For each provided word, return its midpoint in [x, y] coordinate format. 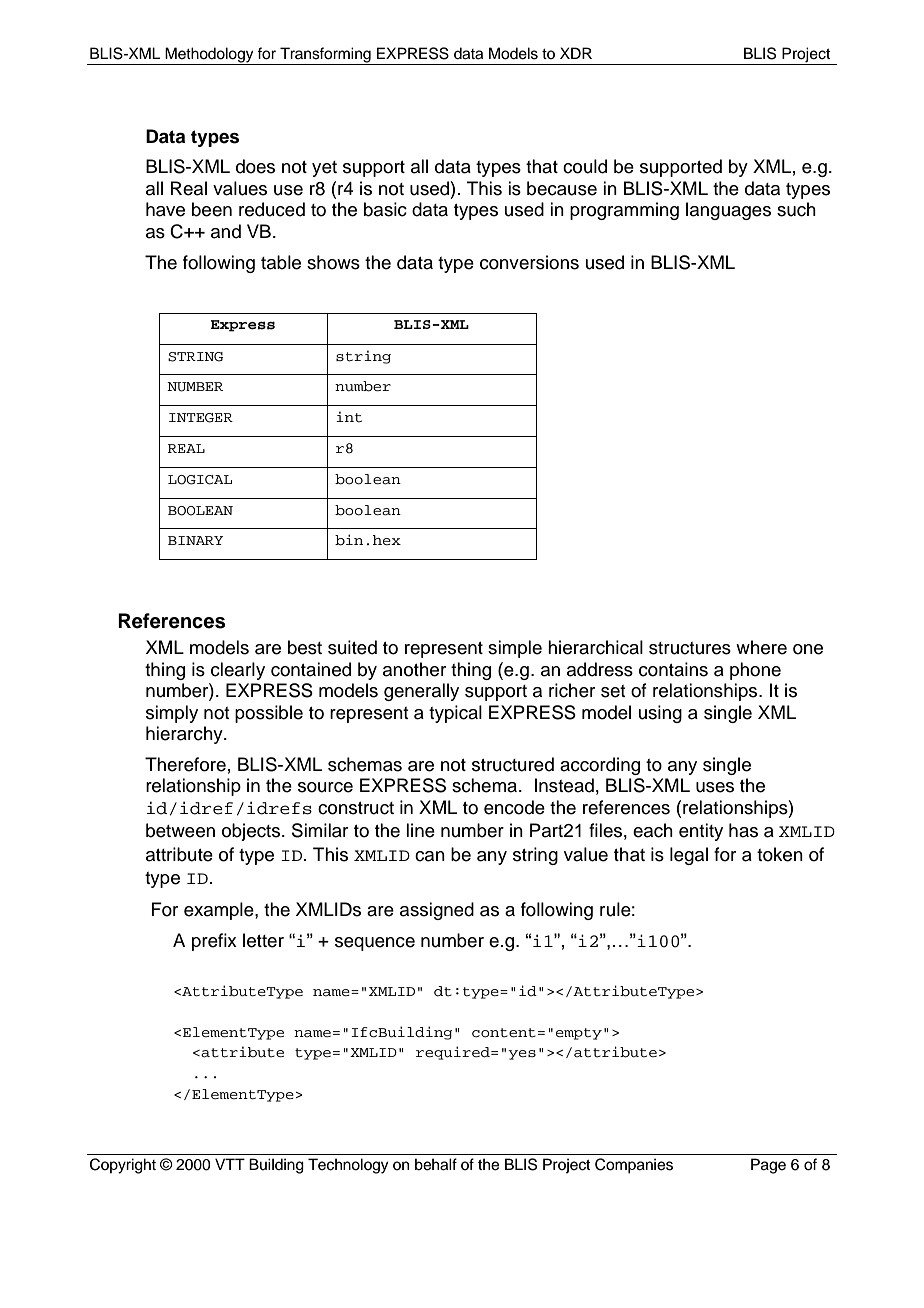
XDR [576, 53]
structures [690, 648]
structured [513, 764]
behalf [436, 1164]
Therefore [185, 764]
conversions [529, 262]
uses [715, 787]
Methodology [210, 56]
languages [728, 211]
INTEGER [201, 418]
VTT [230, 1164]
